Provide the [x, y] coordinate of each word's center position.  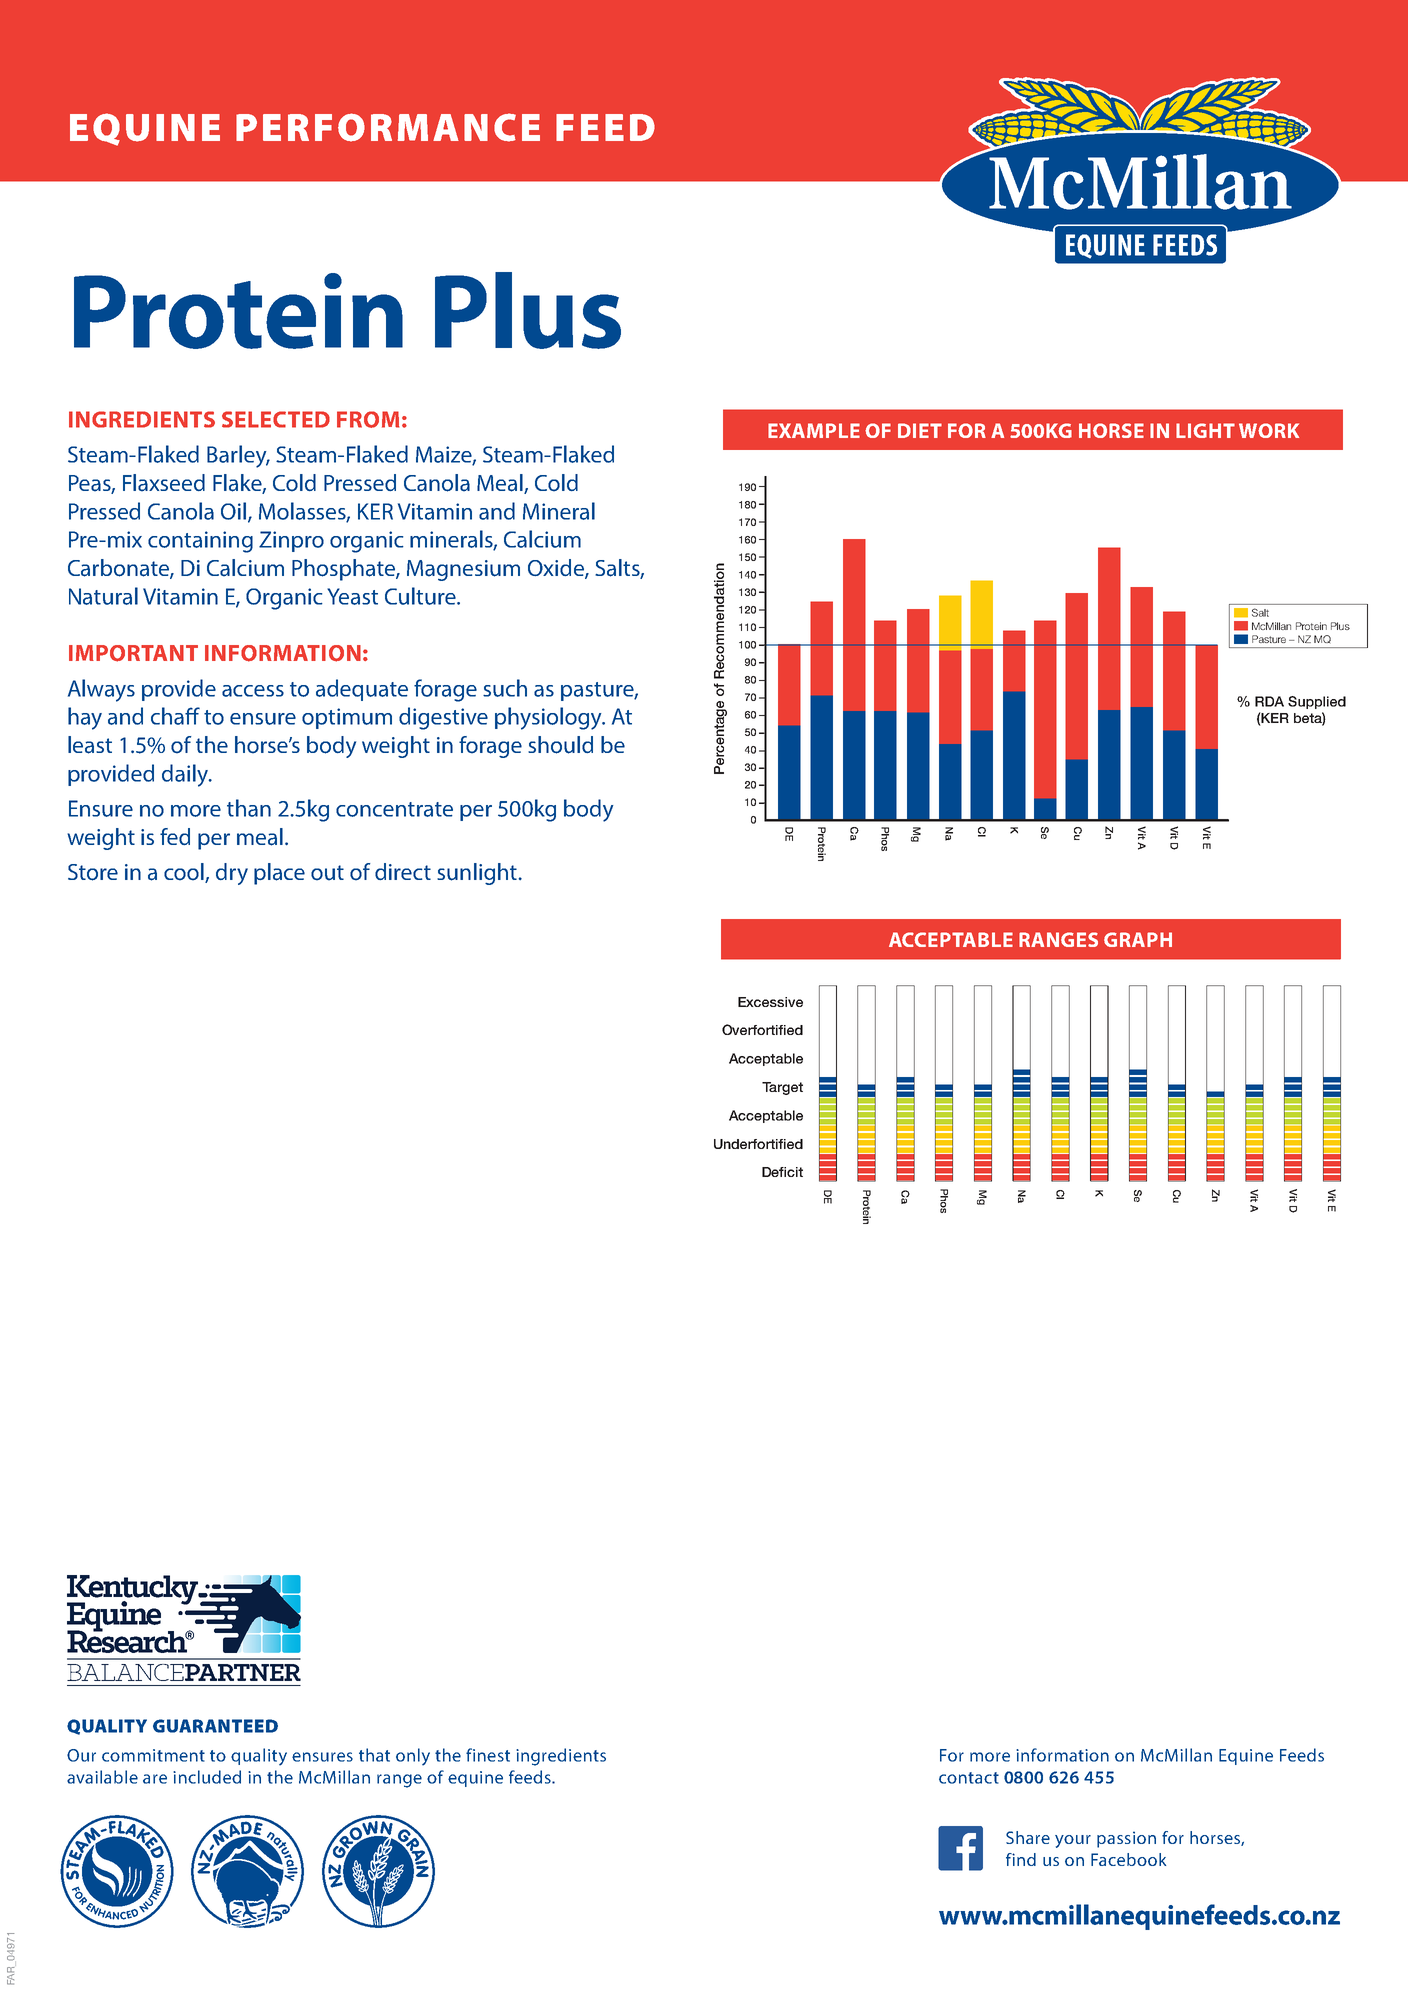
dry [232, 874]
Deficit [782, 1172]
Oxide [557, 569]
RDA [1269, 701]
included [207, 1777]
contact [969, 1778]
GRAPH [1138, 939]
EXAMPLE [814, 430]
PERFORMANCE [388, 127]
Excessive [770, 1002]
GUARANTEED [215, 1726]
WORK [1269, 430]
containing [200, 542]
